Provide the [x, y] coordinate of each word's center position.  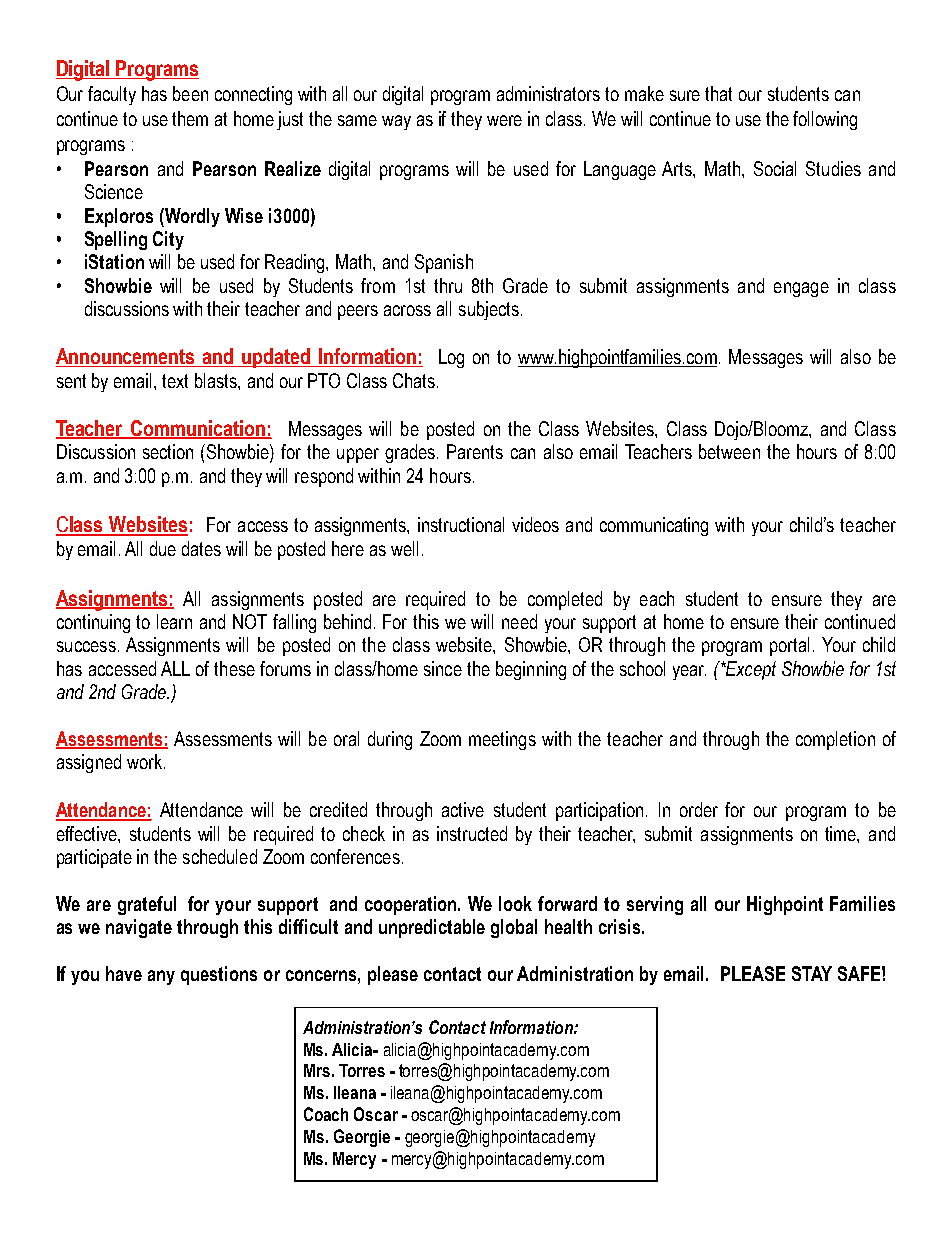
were [504, 120]
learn [174, 621]
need [519, 621]
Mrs [317, 1070]
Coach [326, 1114]
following [825, 120]
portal [789, 646]
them [190, 118]
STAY [812, 973]
